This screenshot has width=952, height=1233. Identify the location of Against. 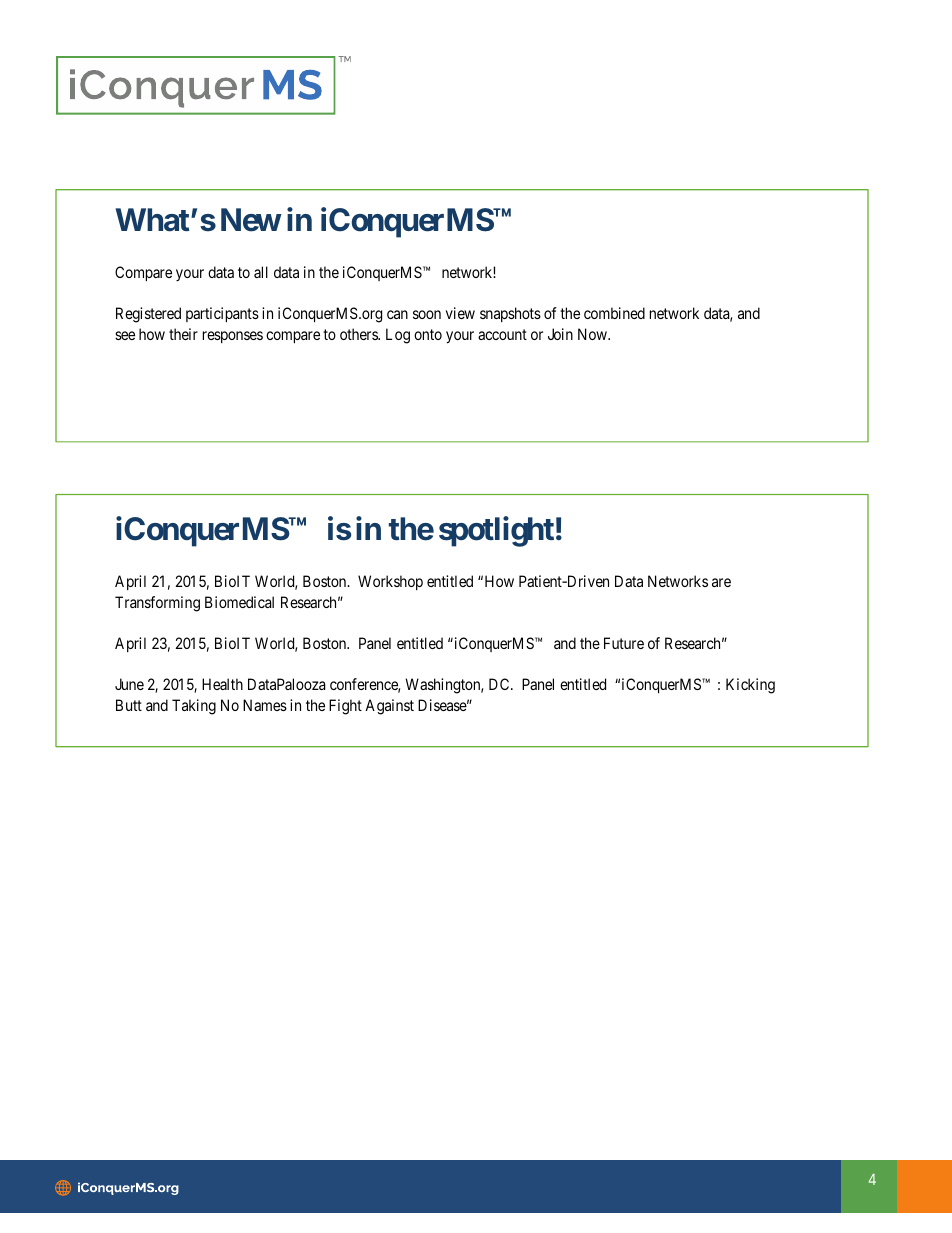
(389, 707).
